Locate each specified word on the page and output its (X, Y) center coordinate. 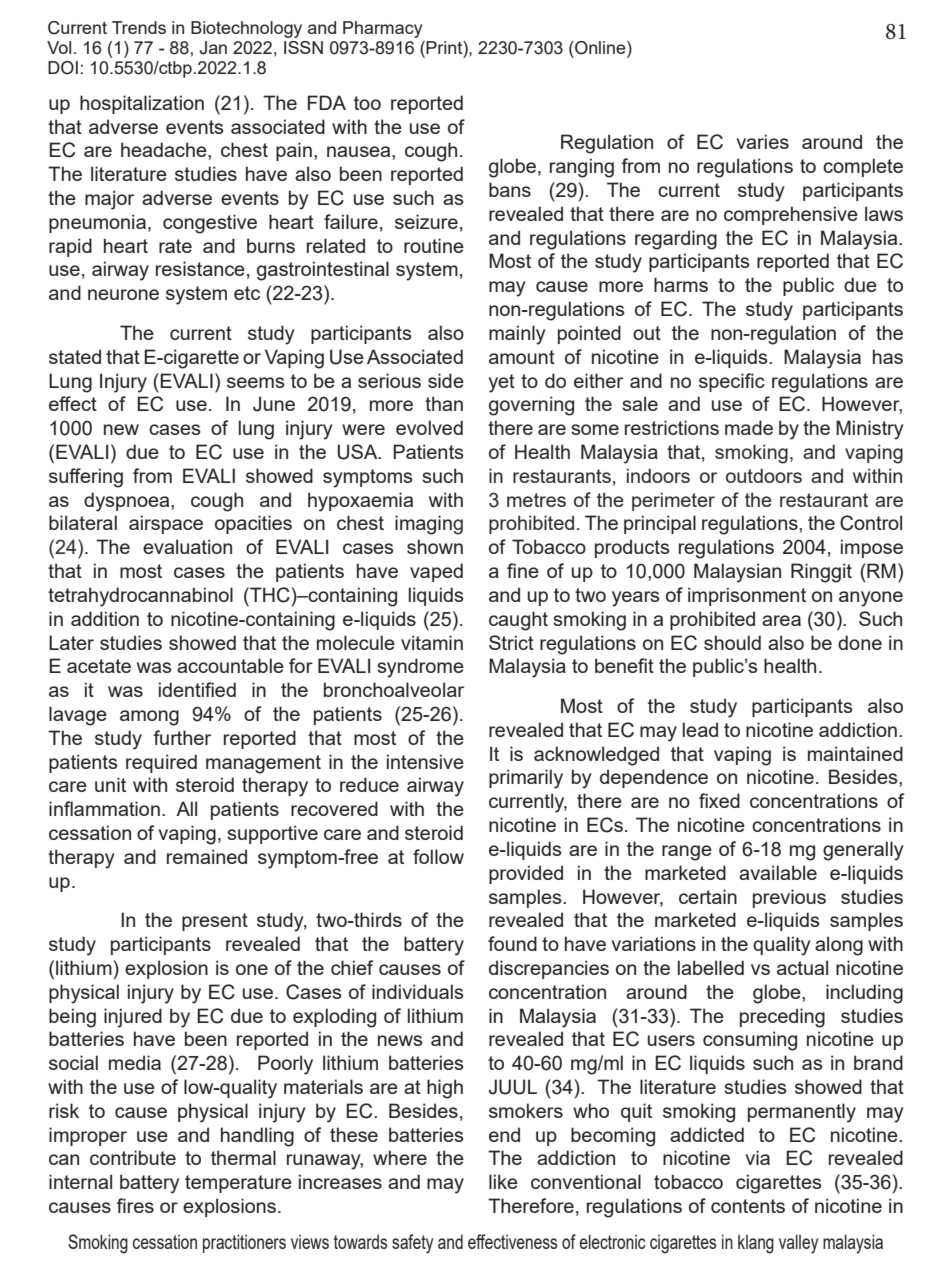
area (781, 620)
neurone (123, 294)
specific (732, 382)
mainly (517, 335)
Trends (139, 27)
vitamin (432, 642)
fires (135, 1205)
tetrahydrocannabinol (140, 597)
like (503, 1181)
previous (789, 898)
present (215, 922)
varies (763, 141)
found (512, 943)
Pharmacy (382, 29)
